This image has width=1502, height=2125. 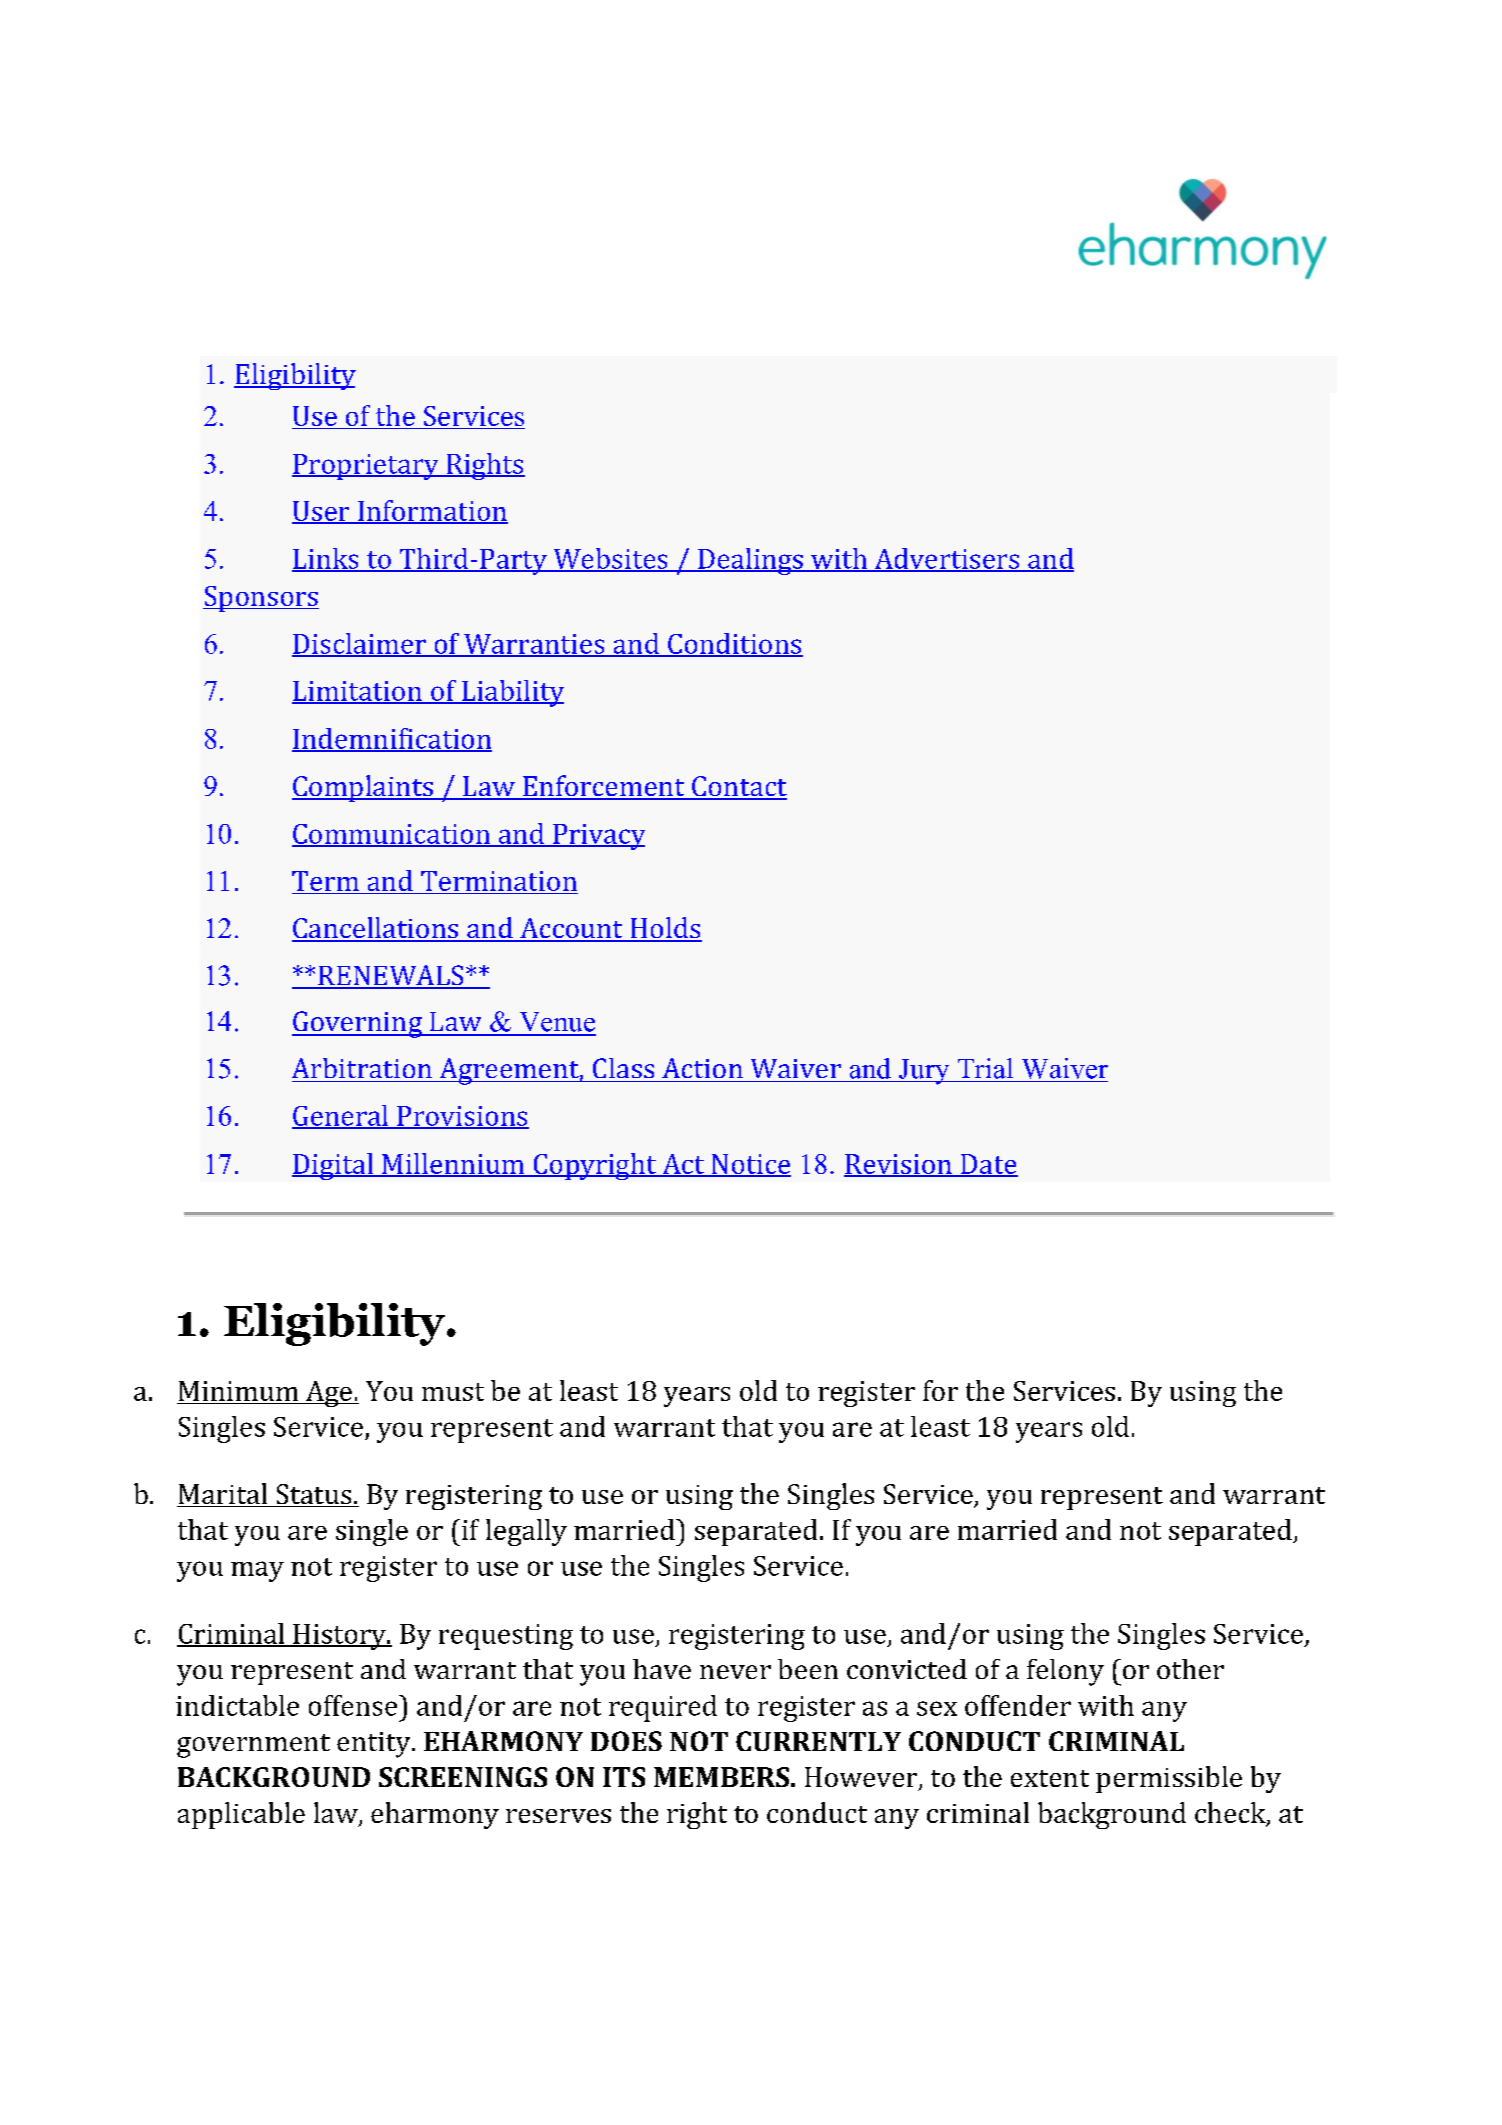 What do you see at coordinates (1065, 1672) in the image?
I see `felony` at bounding box center [1065, 1672].
